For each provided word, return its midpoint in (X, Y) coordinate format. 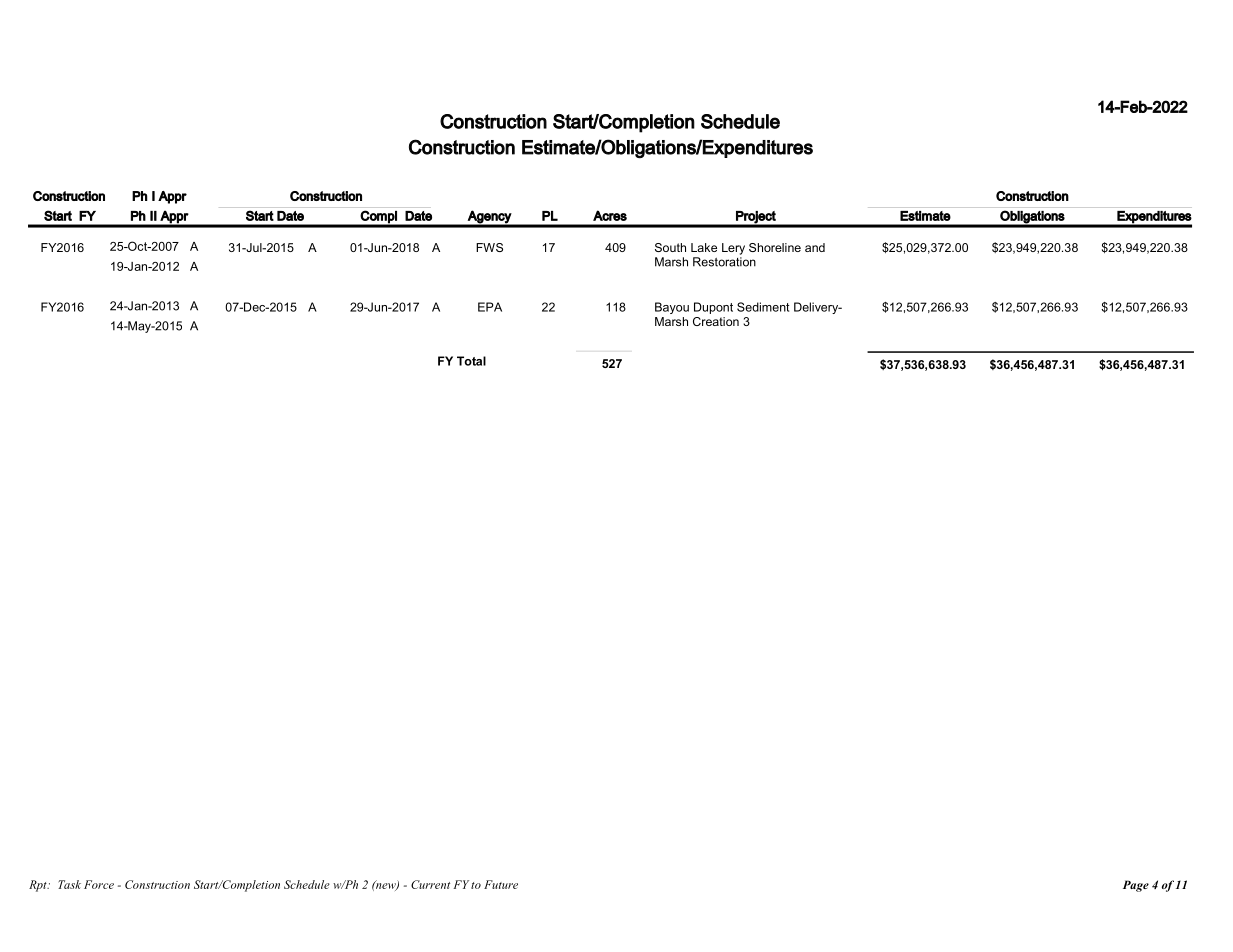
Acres (610, 215)
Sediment (763, 307)
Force (99, 884)
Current (430, 884)
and (815, 247)
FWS (489, 247)
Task (69, 884)
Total (471, 361)
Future (501, 884)
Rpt (39, 886)
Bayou (672, 308)
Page (1136, 886)
